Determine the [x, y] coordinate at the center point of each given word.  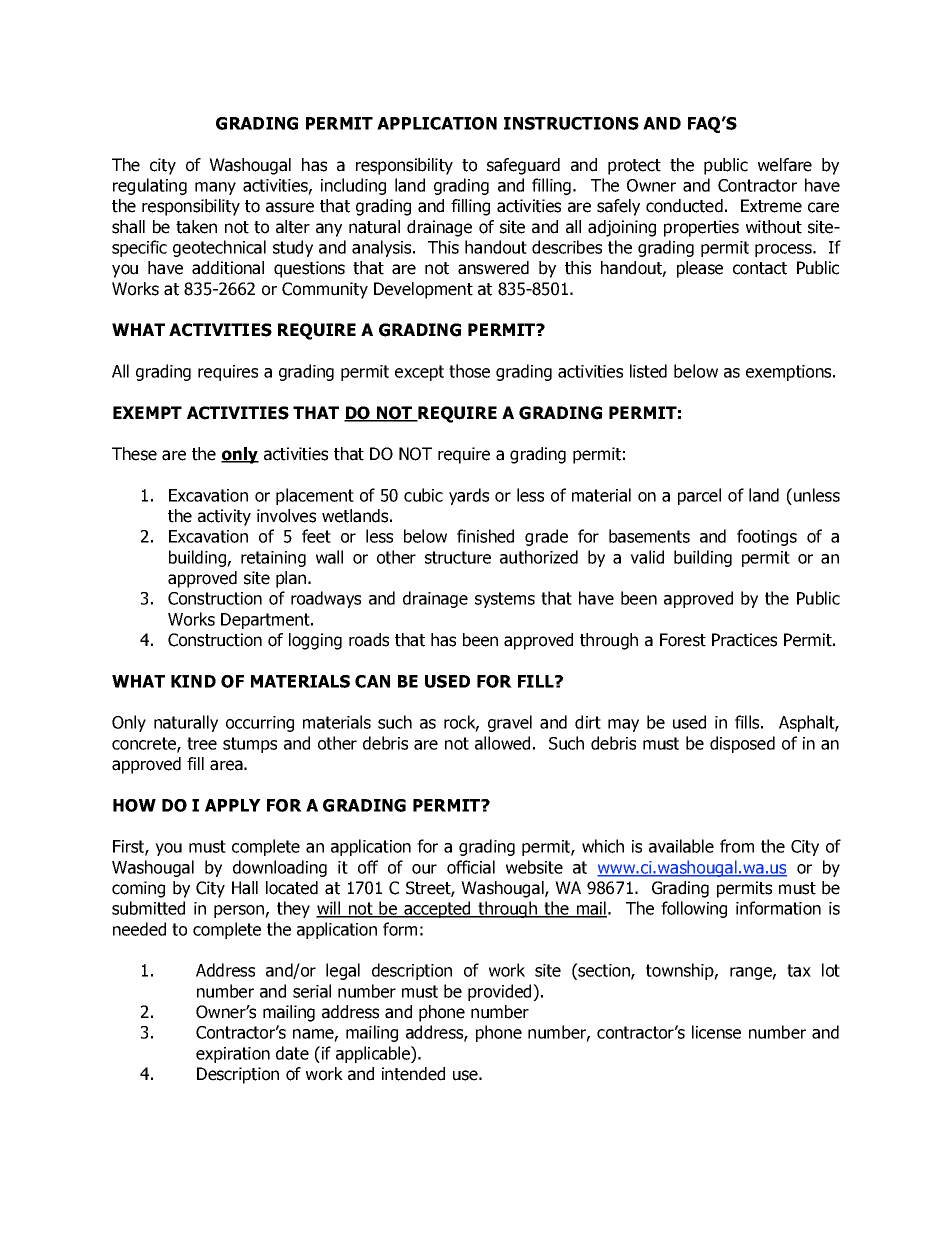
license [716, 1032]
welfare [785, 165]
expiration [233, 1055]
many [215, 188]
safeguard [523, 166]
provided [501, 992]
